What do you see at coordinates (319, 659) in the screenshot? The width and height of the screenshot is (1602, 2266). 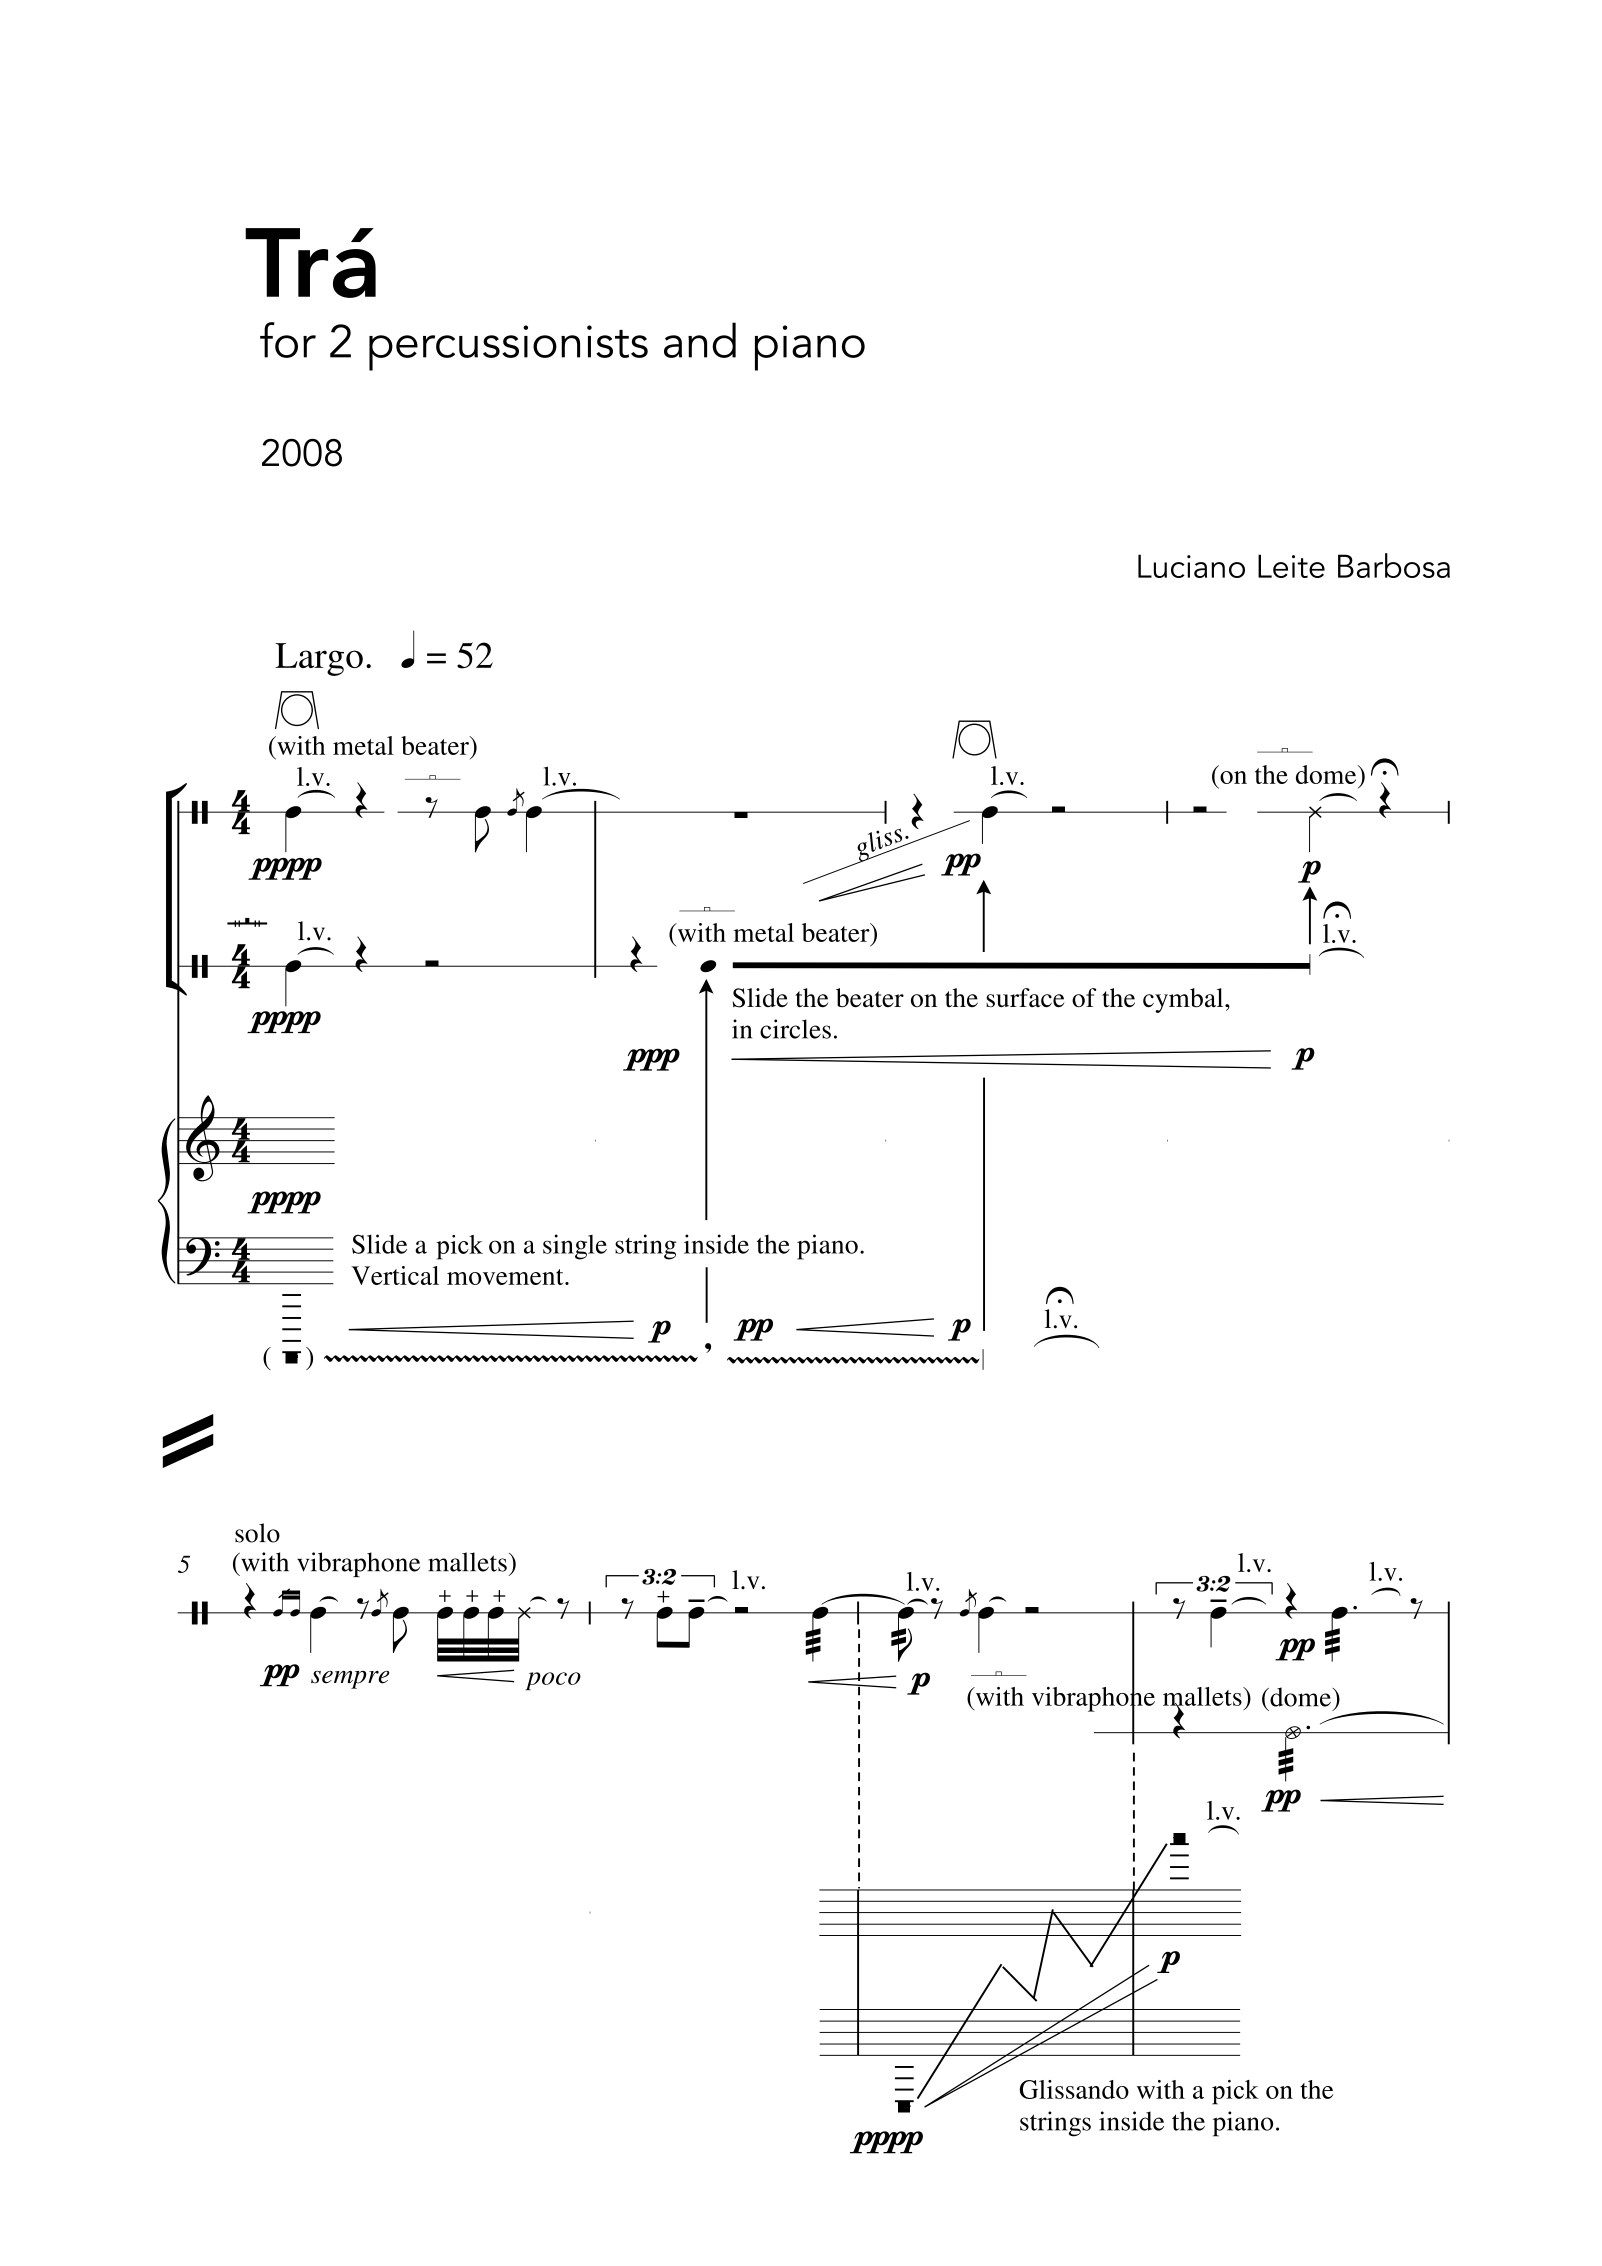 I see `Largo` at bounding box center [319, 659].
